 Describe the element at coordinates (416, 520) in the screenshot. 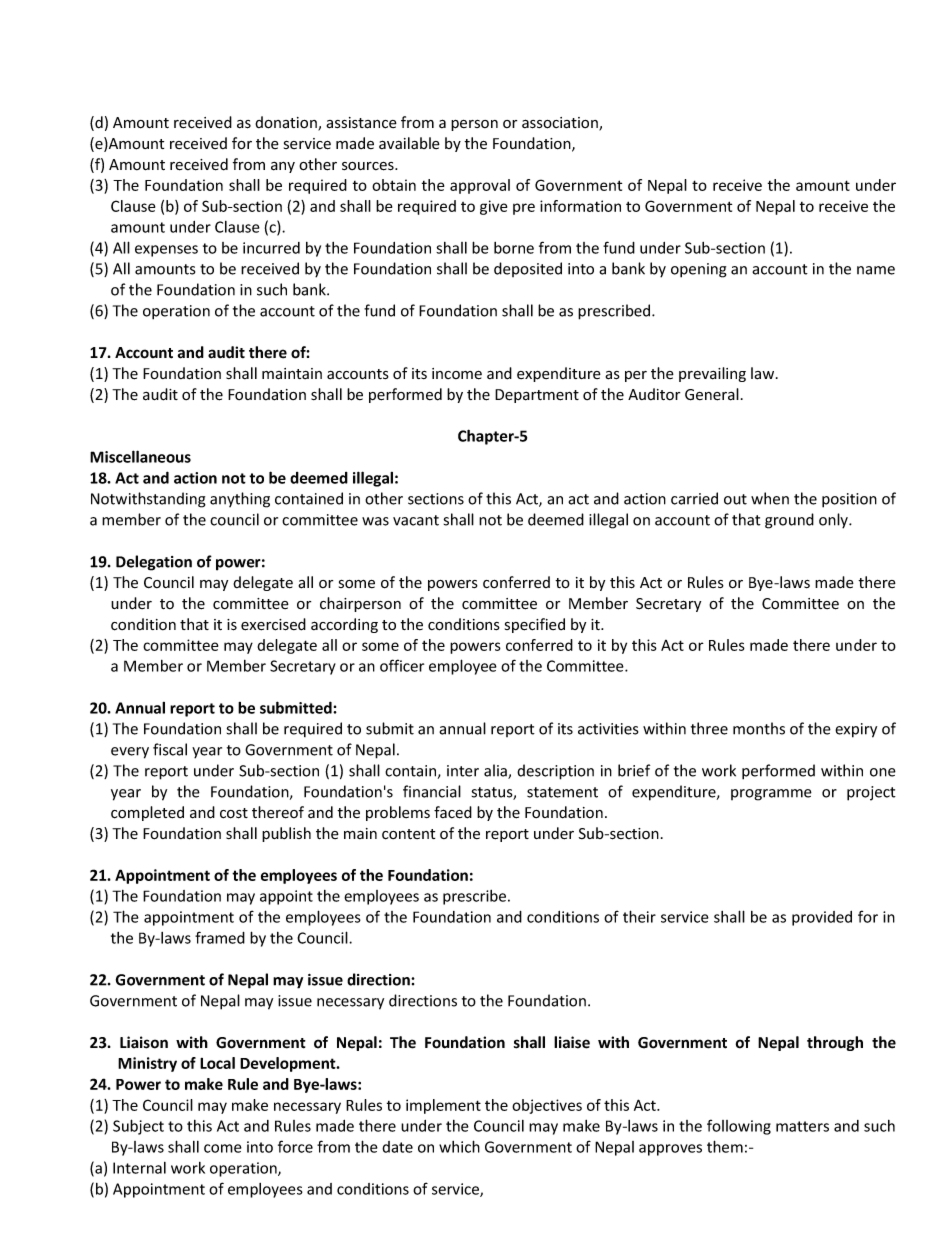

I see `vacant` at that location.
